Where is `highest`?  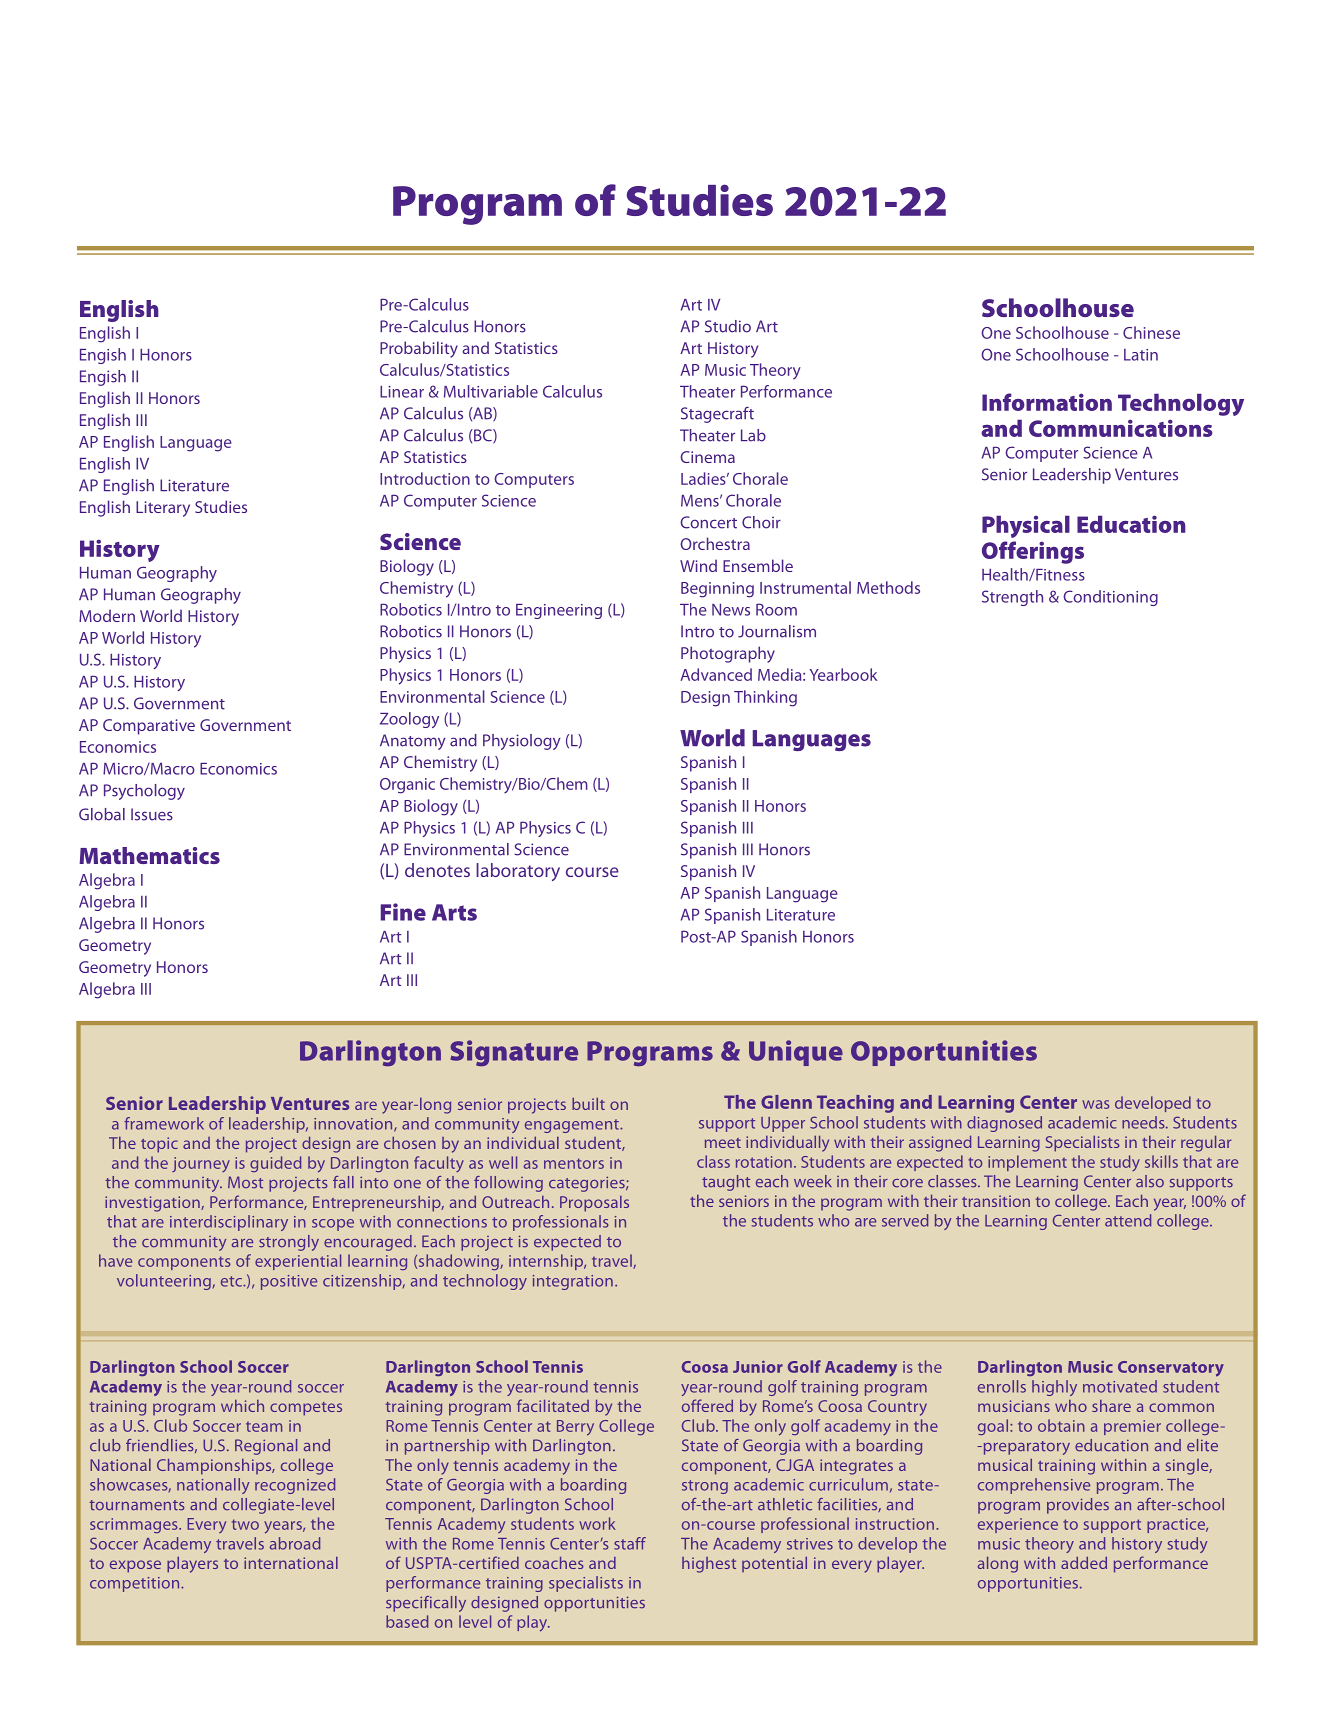 highest is located at coordinates (709, 1565).
